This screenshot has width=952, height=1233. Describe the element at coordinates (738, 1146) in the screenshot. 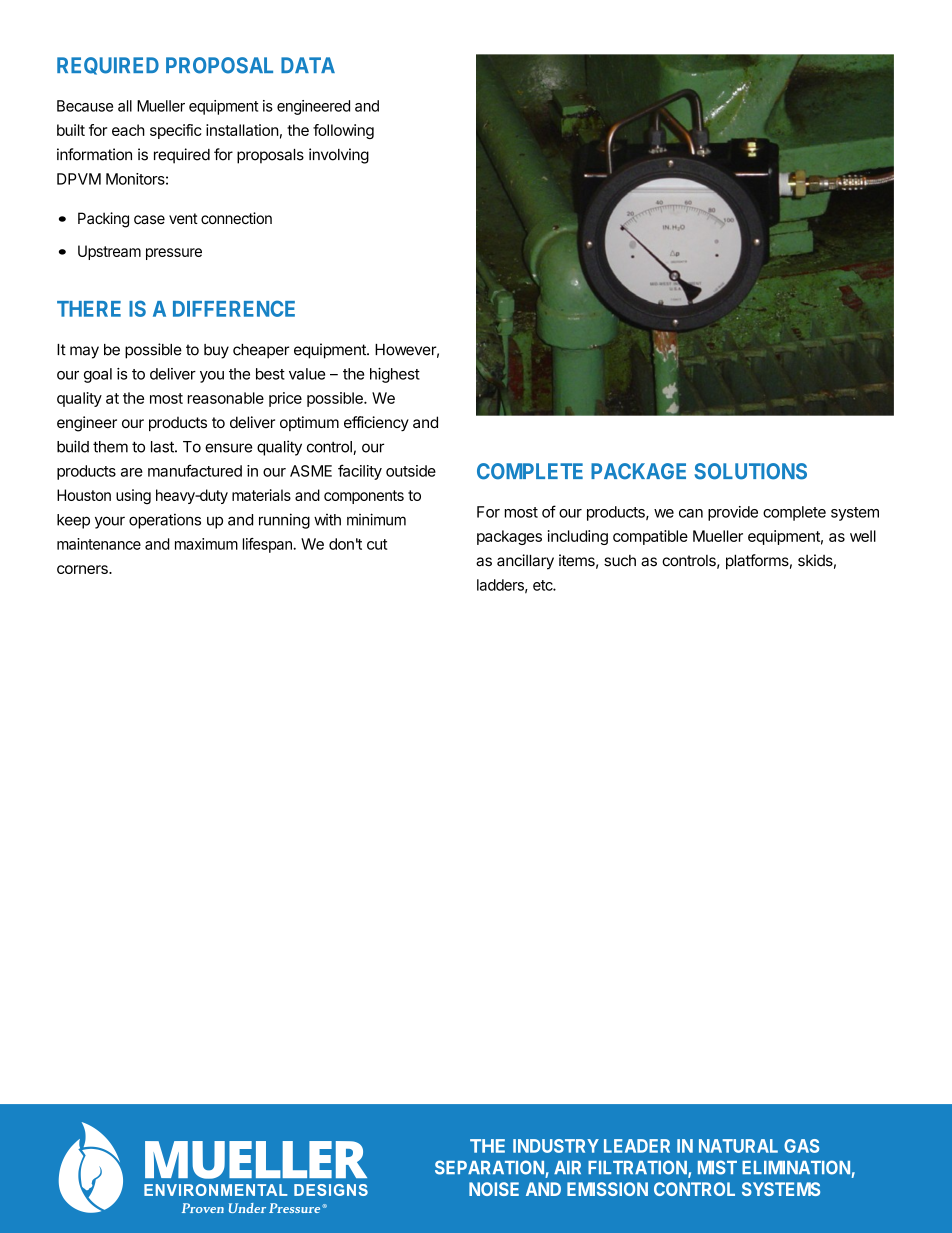

I see `NATURAL` at that location.
